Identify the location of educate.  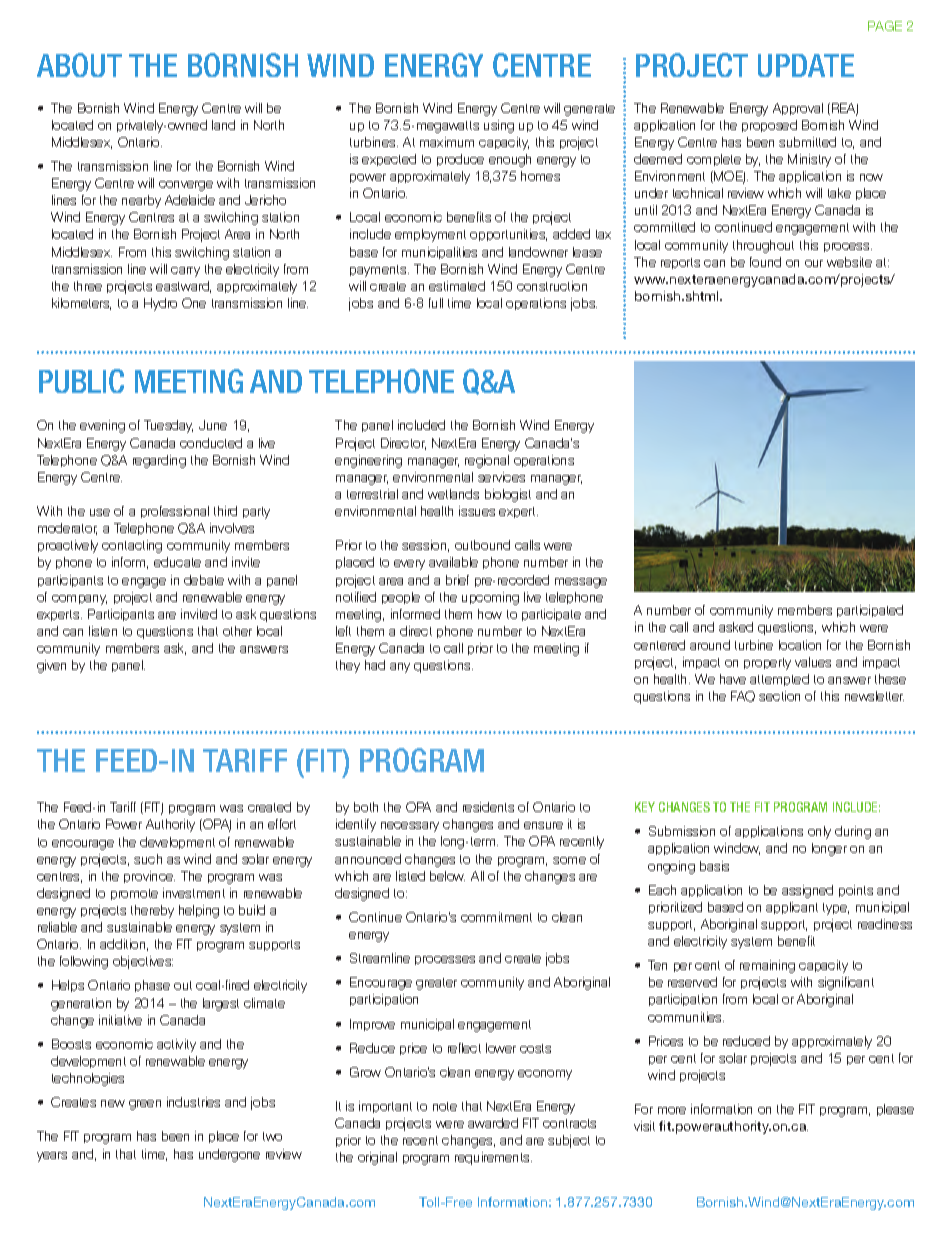
(177, 562).
